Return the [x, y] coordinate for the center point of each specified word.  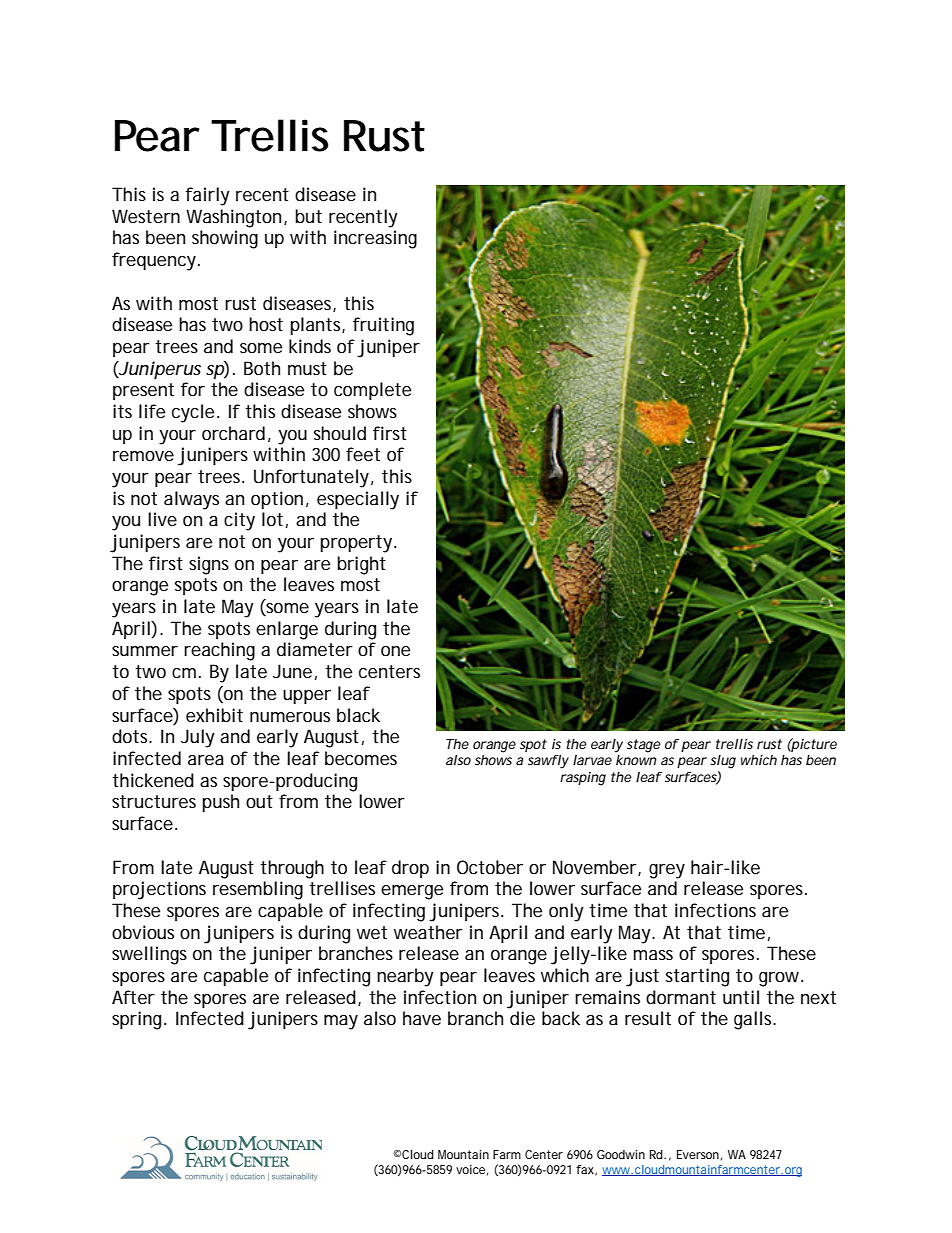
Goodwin [621, 1154]
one [395, 651]
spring [138, 1020]
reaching [219, 651]
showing [225, 239]
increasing [375, 239]
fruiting [383, 326]
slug [723, 762]
